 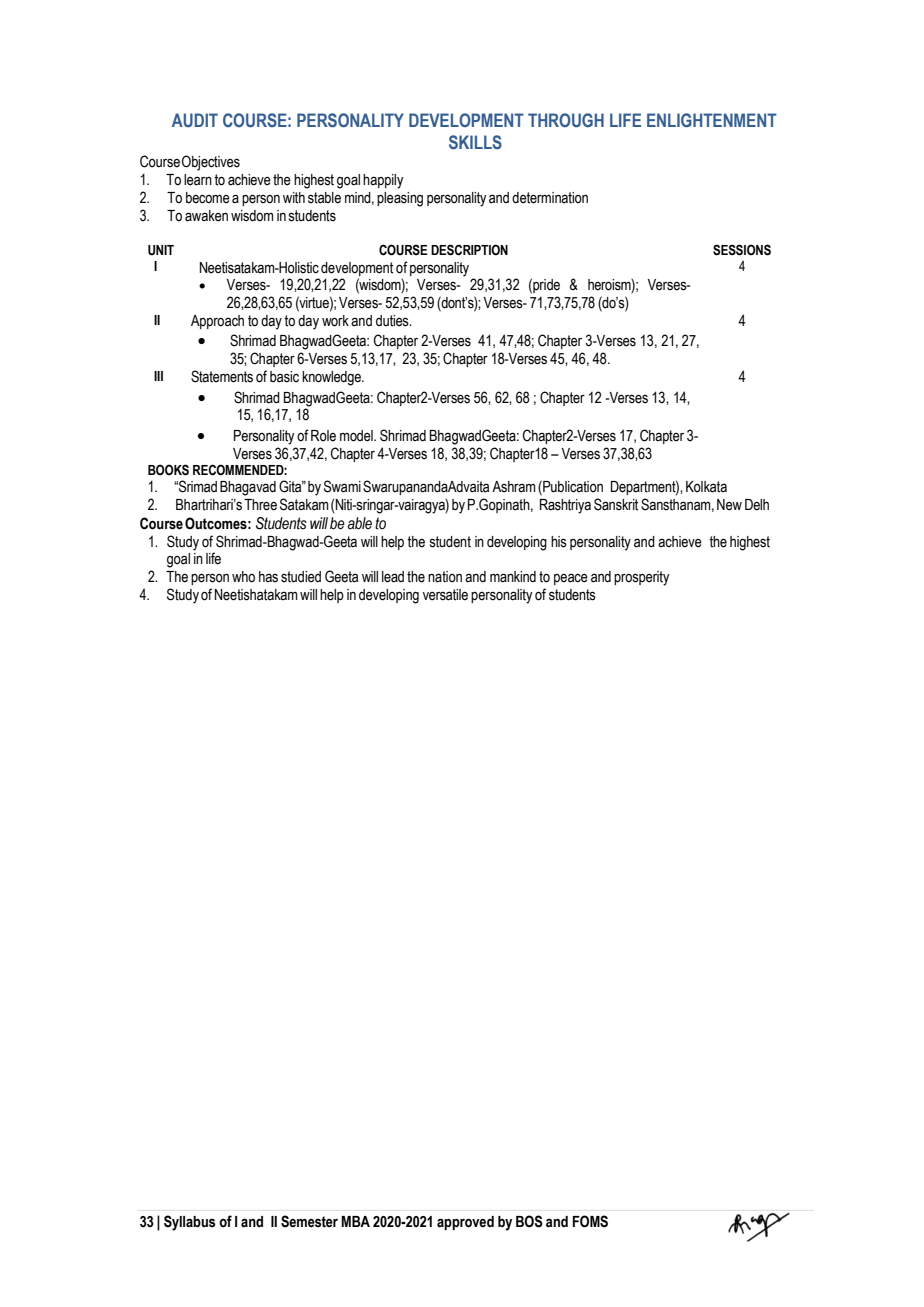 I want to click on approved, so click(x=465, y=1223).
